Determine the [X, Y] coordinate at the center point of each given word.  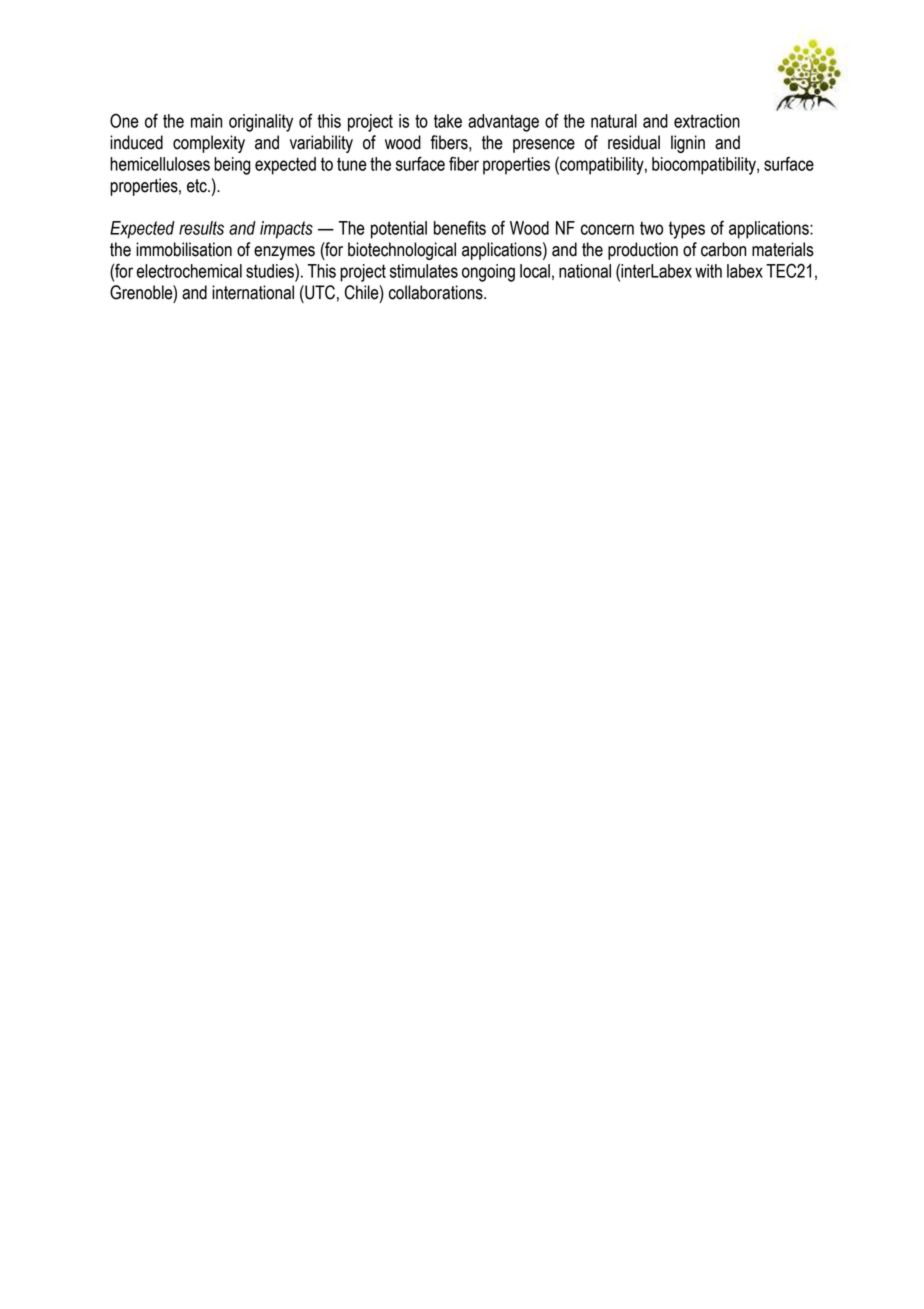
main [206, 121]
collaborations [437, 292]
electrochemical [189, 271]
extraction [707, 121]
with [708, 271]
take [448, 121]
